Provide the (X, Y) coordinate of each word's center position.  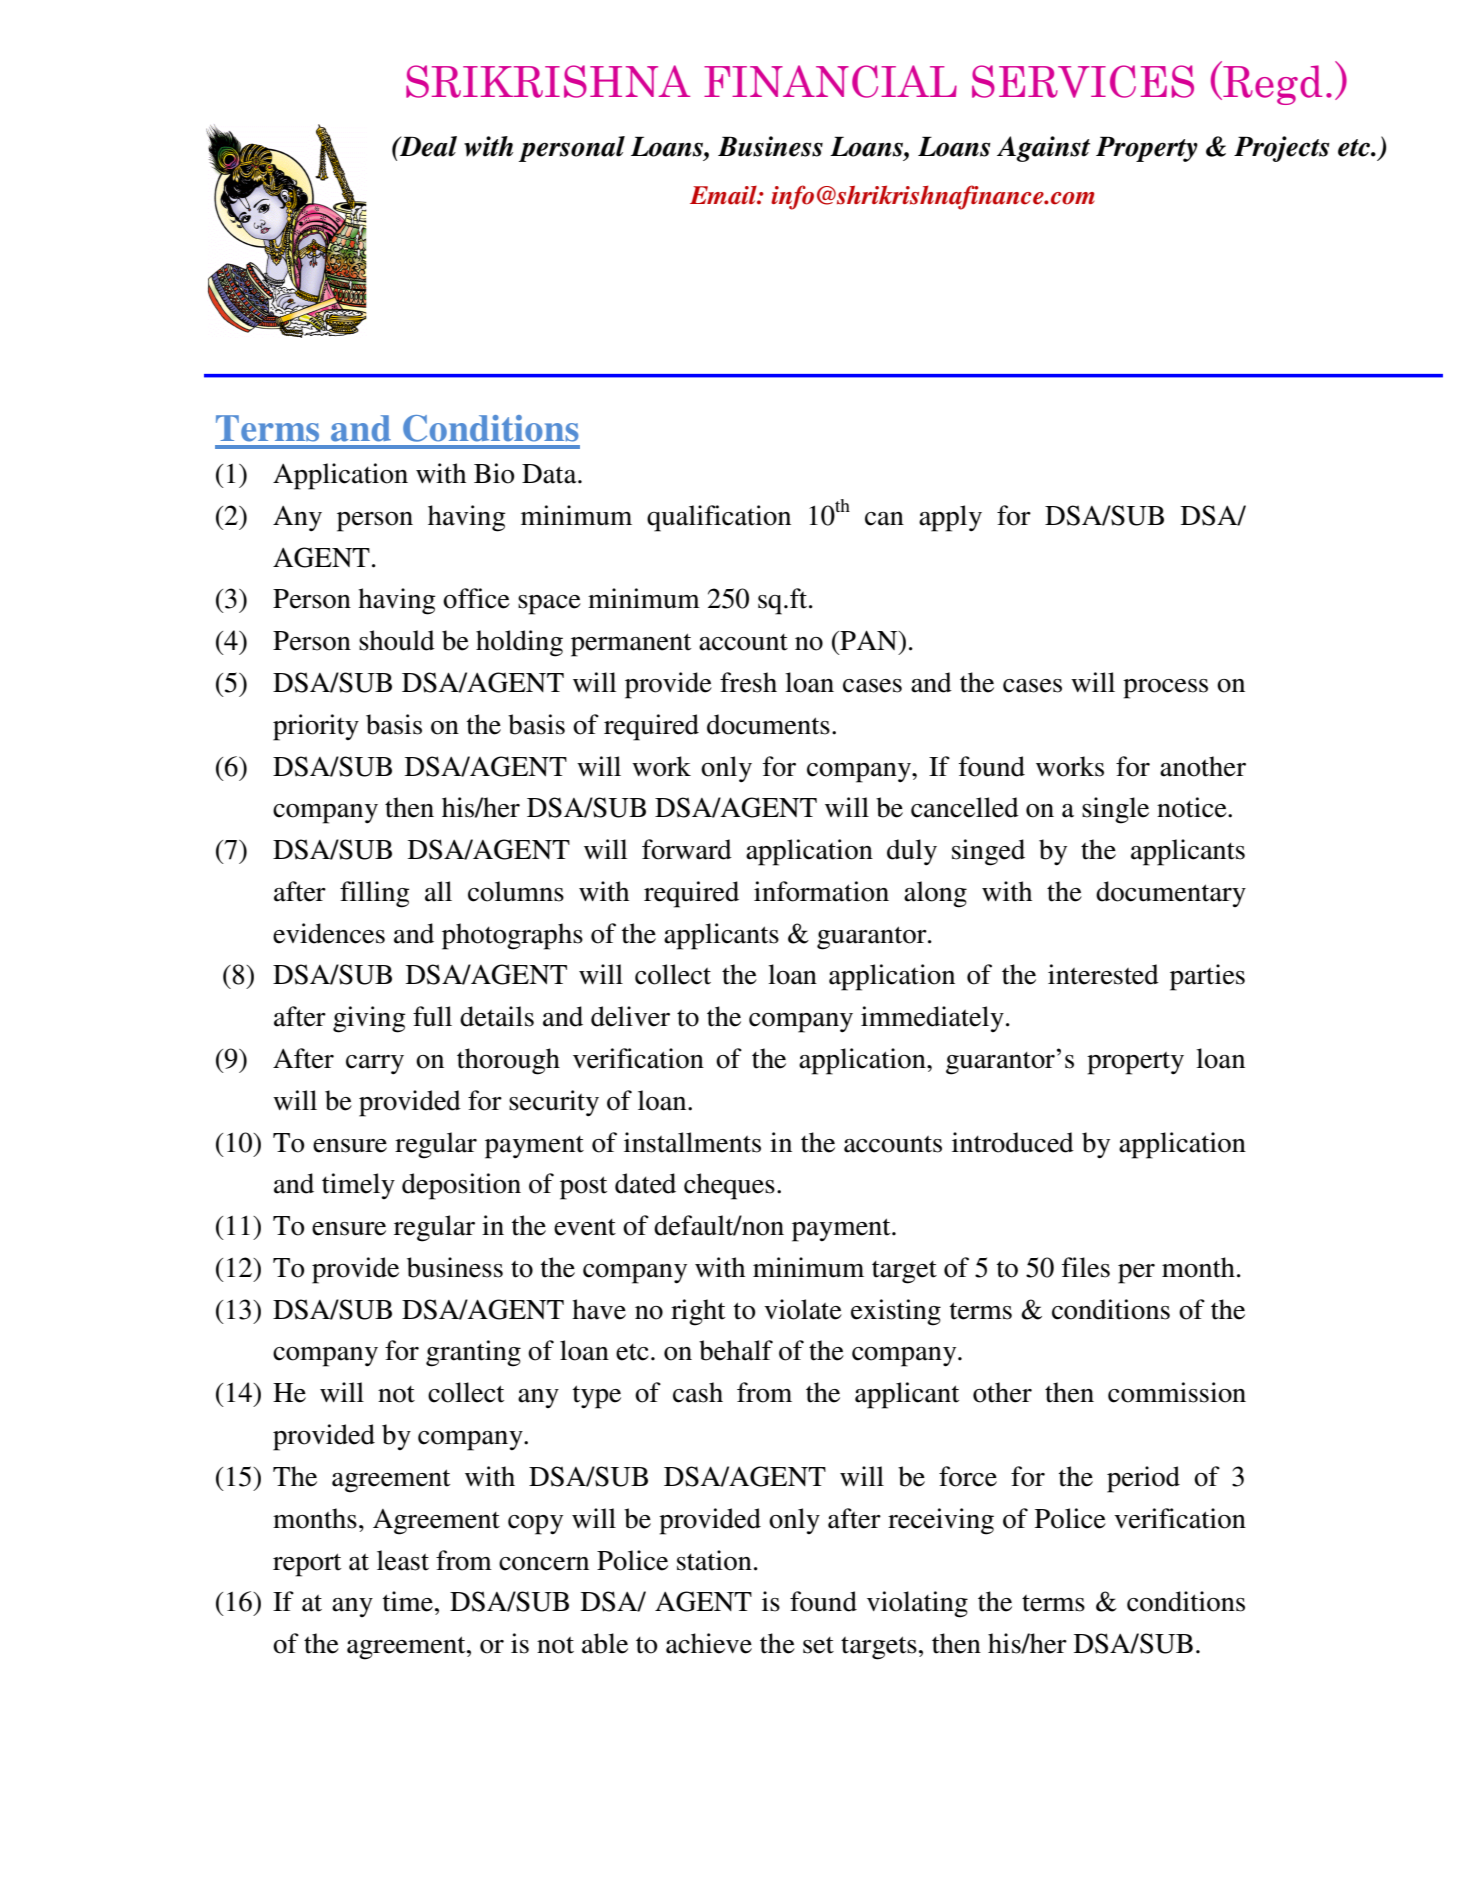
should (397, 640)
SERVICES (1083, 81)
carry (375, 1065)
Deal (427, 146)
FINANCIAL (830, 81)
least (403, 1560)
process (1165, 689)
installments (692, 1142)
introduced (1013, 1142)
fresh (748, 682)
